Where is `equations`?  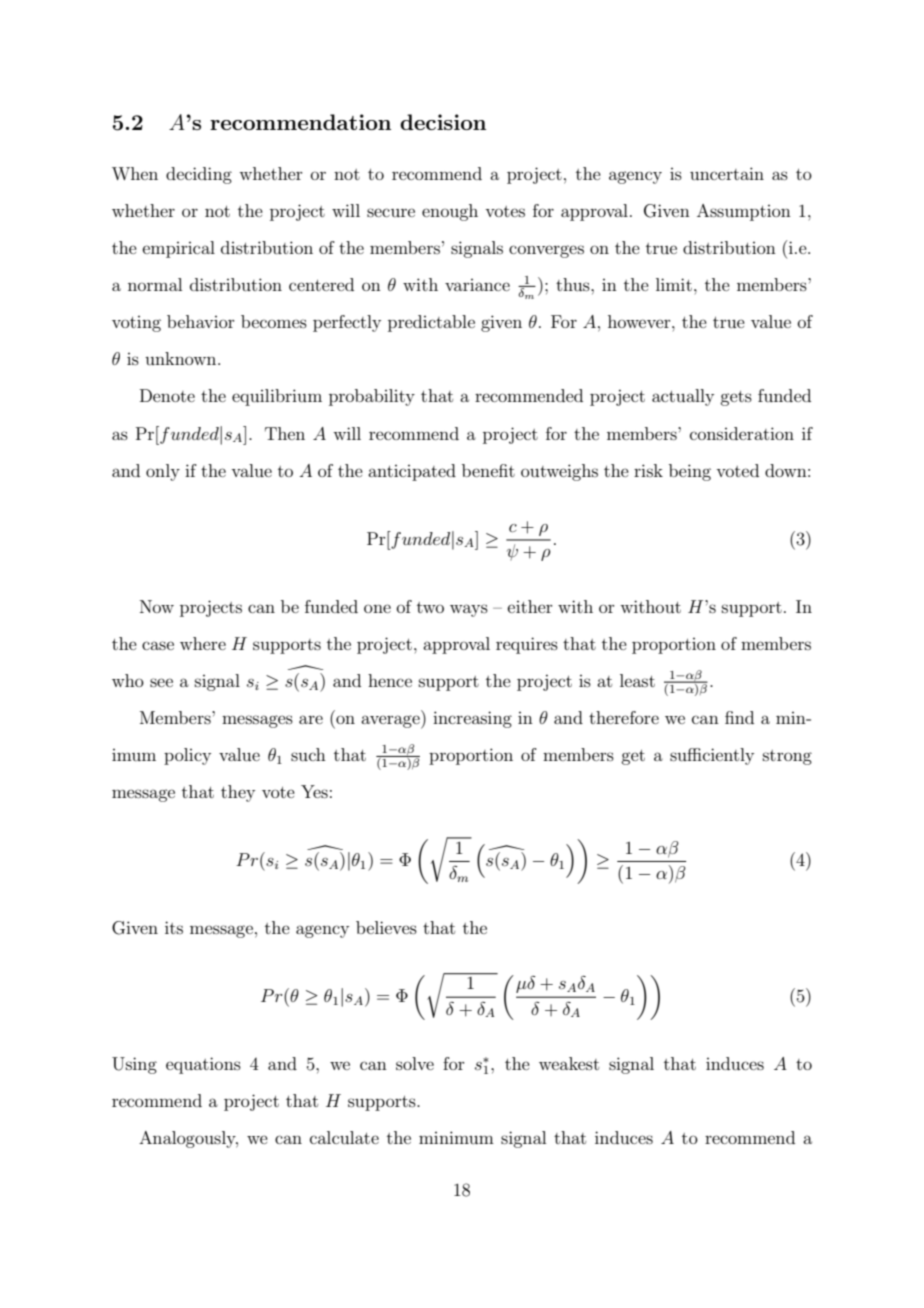
equations is located at coordinates (203, 1065).
